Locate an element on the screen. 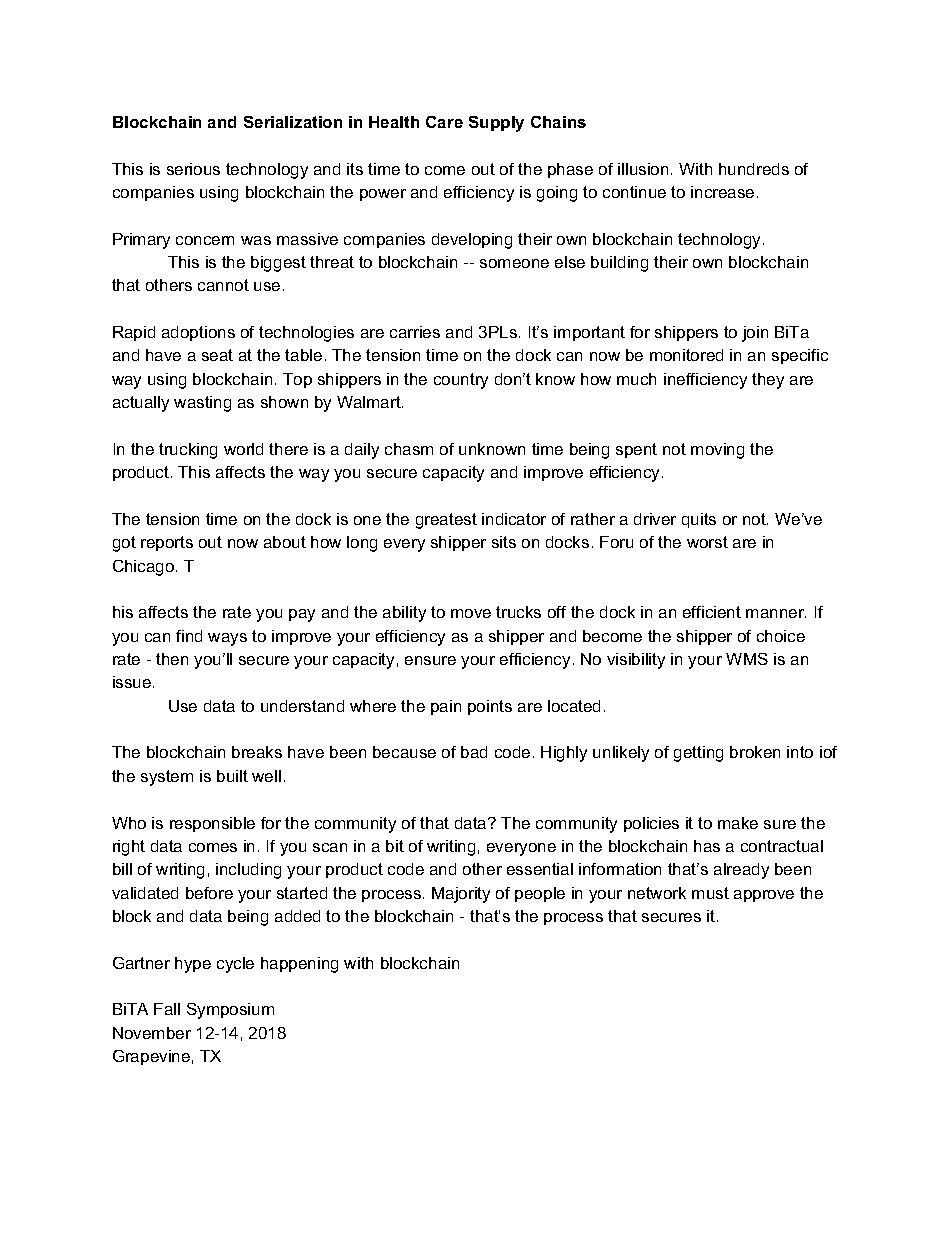  Care is located at coordinates (444, 122).
